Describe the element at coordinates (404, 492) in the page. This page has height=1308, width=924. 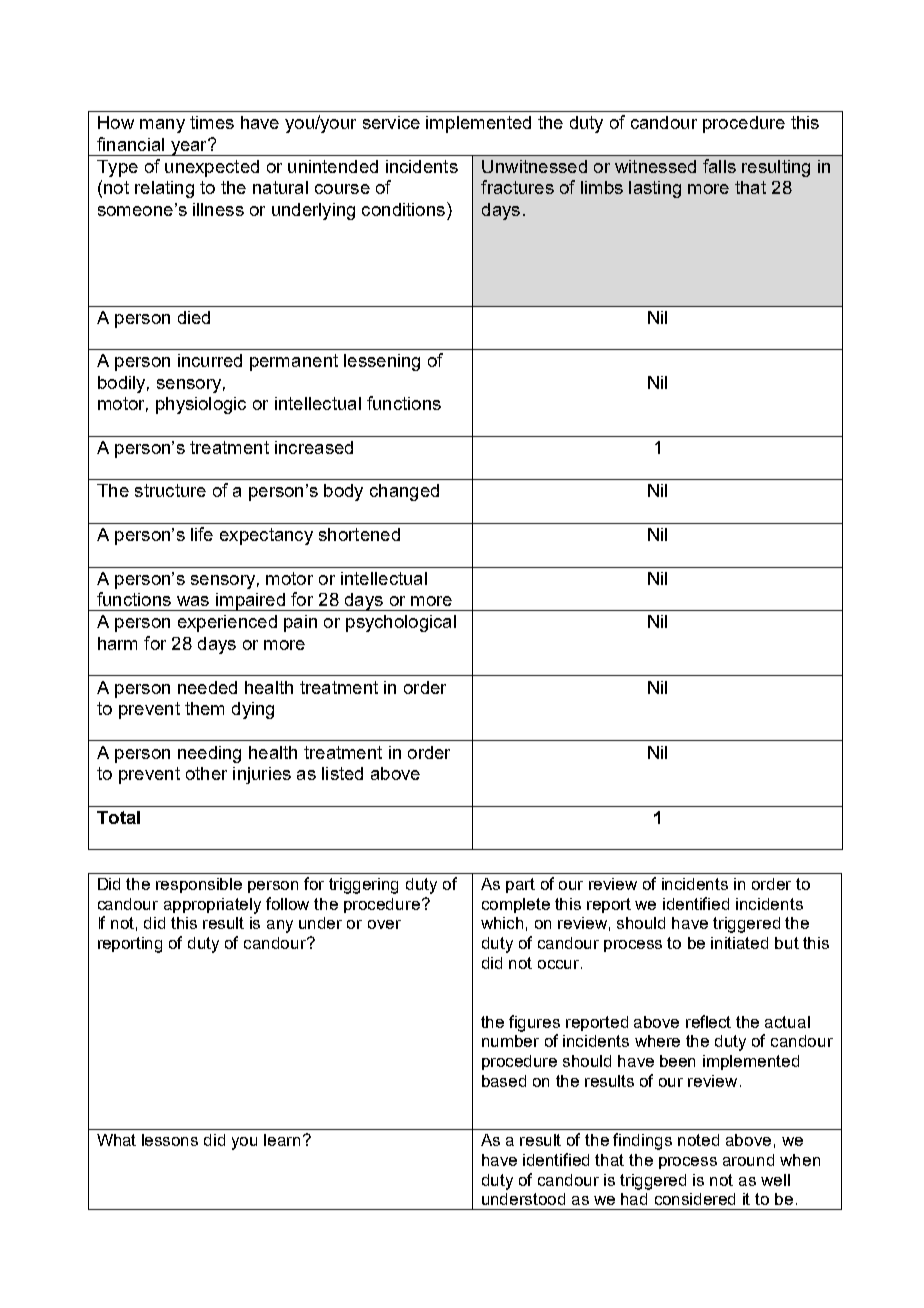
I see `changed` at that location.
